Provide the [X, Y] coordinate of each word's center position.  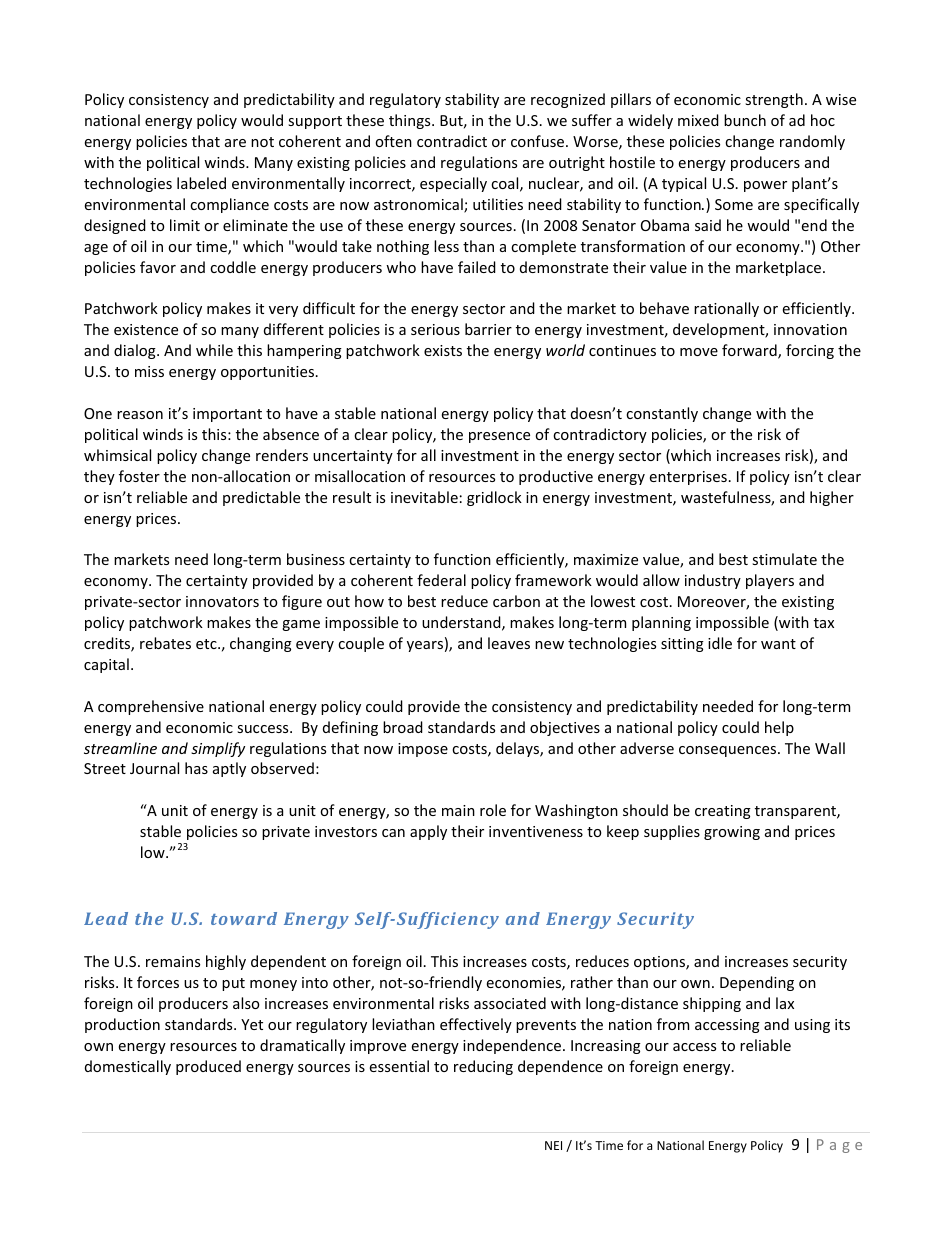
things [411, 121]
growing [732, 833]
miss [149, 371]
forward [750, 351]
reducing [483, 1067]
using [812, 1026]
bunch [745, 120]
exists [443, 350]
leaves [509, 643]
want [778, 644]
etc [207, 644]
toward [244, 918]
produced [208, 1067]
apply [428, 832]
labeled [201, 183]
